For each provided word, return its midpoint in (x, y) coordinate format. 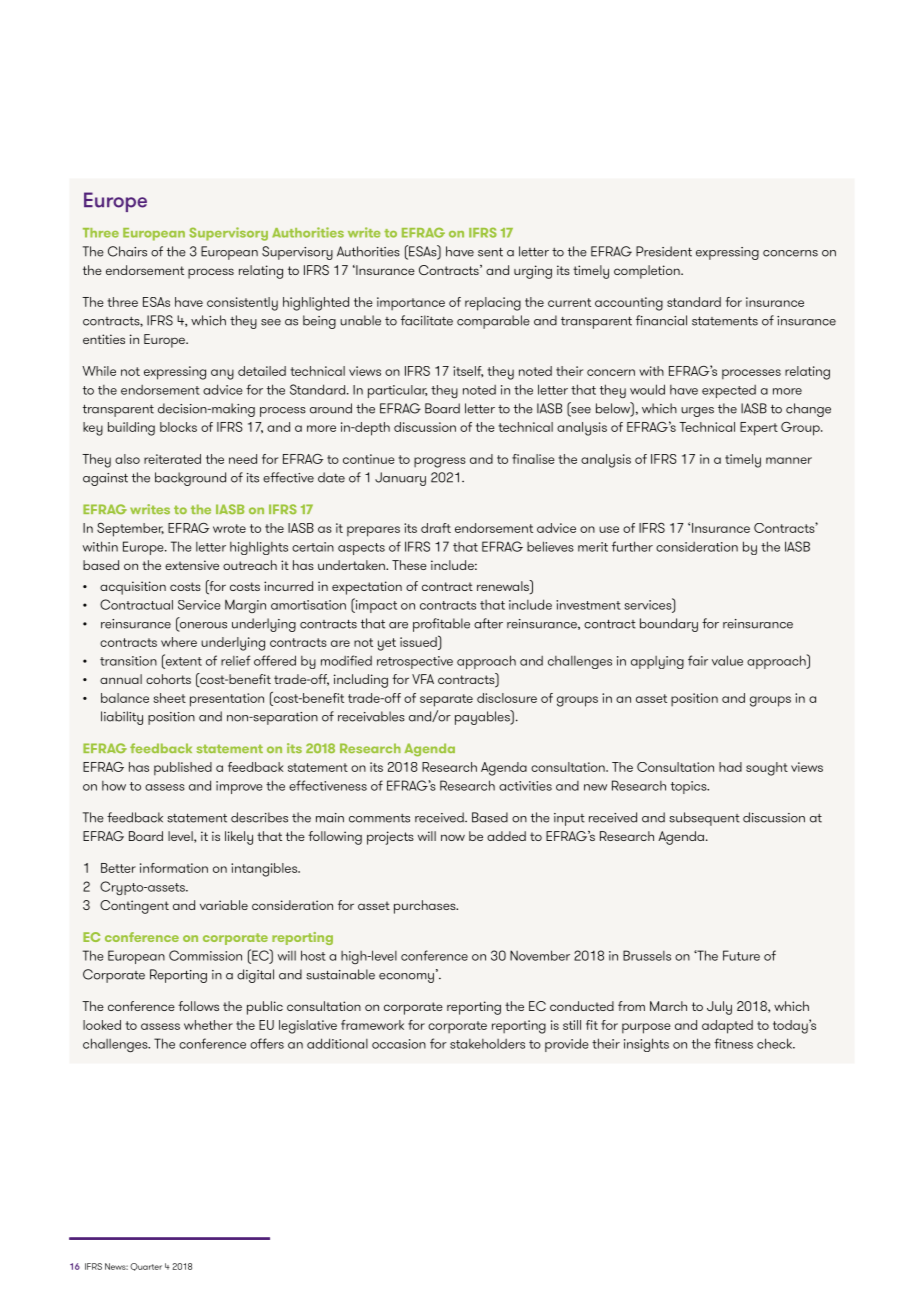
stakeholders (487, 1044)
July (719, 1008)
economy (406, 978)
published (183, 769)
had (730, 767)
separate (446, 700)
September (130, 530)
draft (436, 528)
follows (198, 1006)
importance (411, 303)
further (632, 546)
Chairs (127, 251)
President (664, 251)
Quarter (146, 1267)
